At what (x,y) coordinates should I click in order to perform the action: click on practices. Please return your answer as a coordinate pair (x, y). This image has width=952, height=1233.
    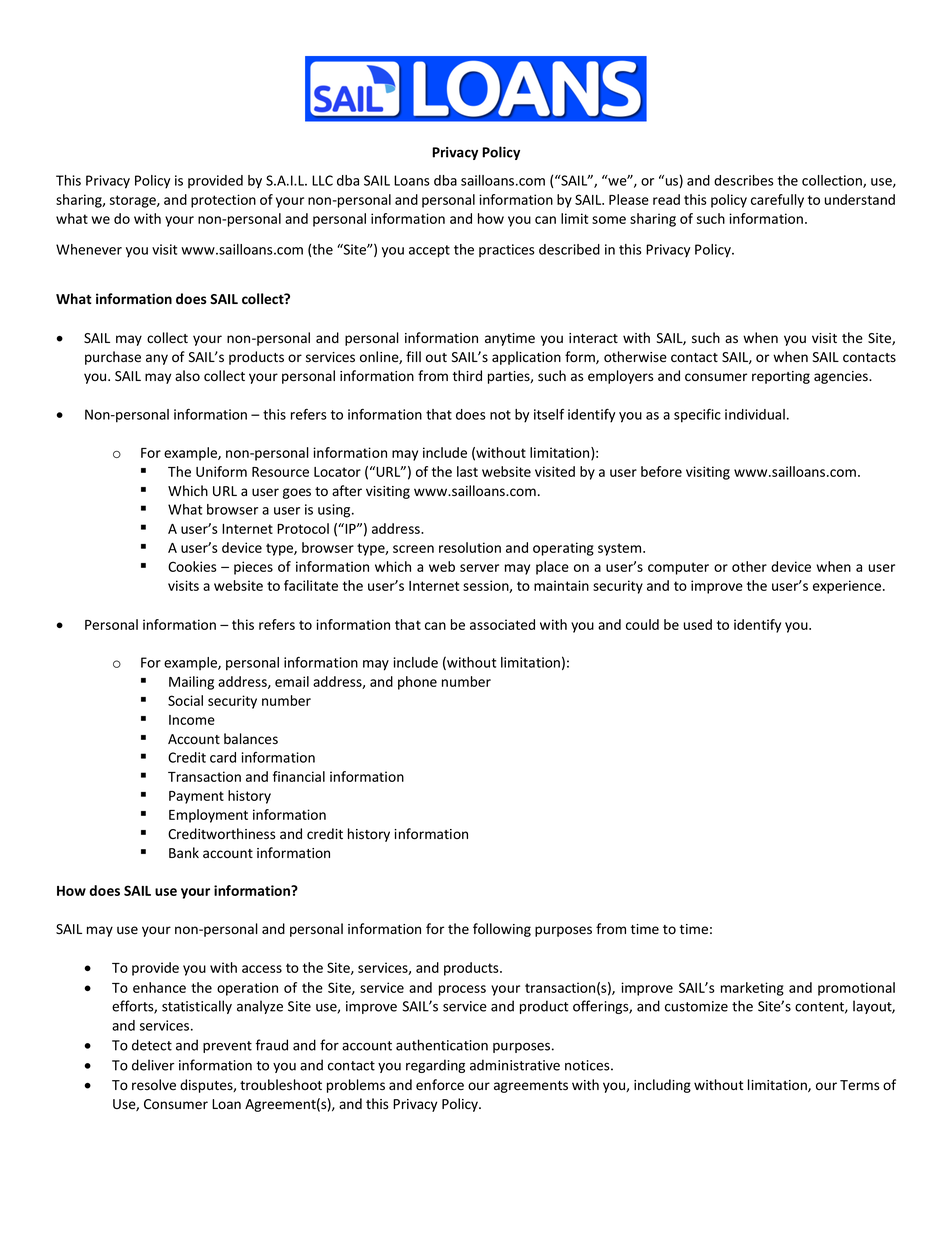
    Looking at the image, I should click on (507, 250).
